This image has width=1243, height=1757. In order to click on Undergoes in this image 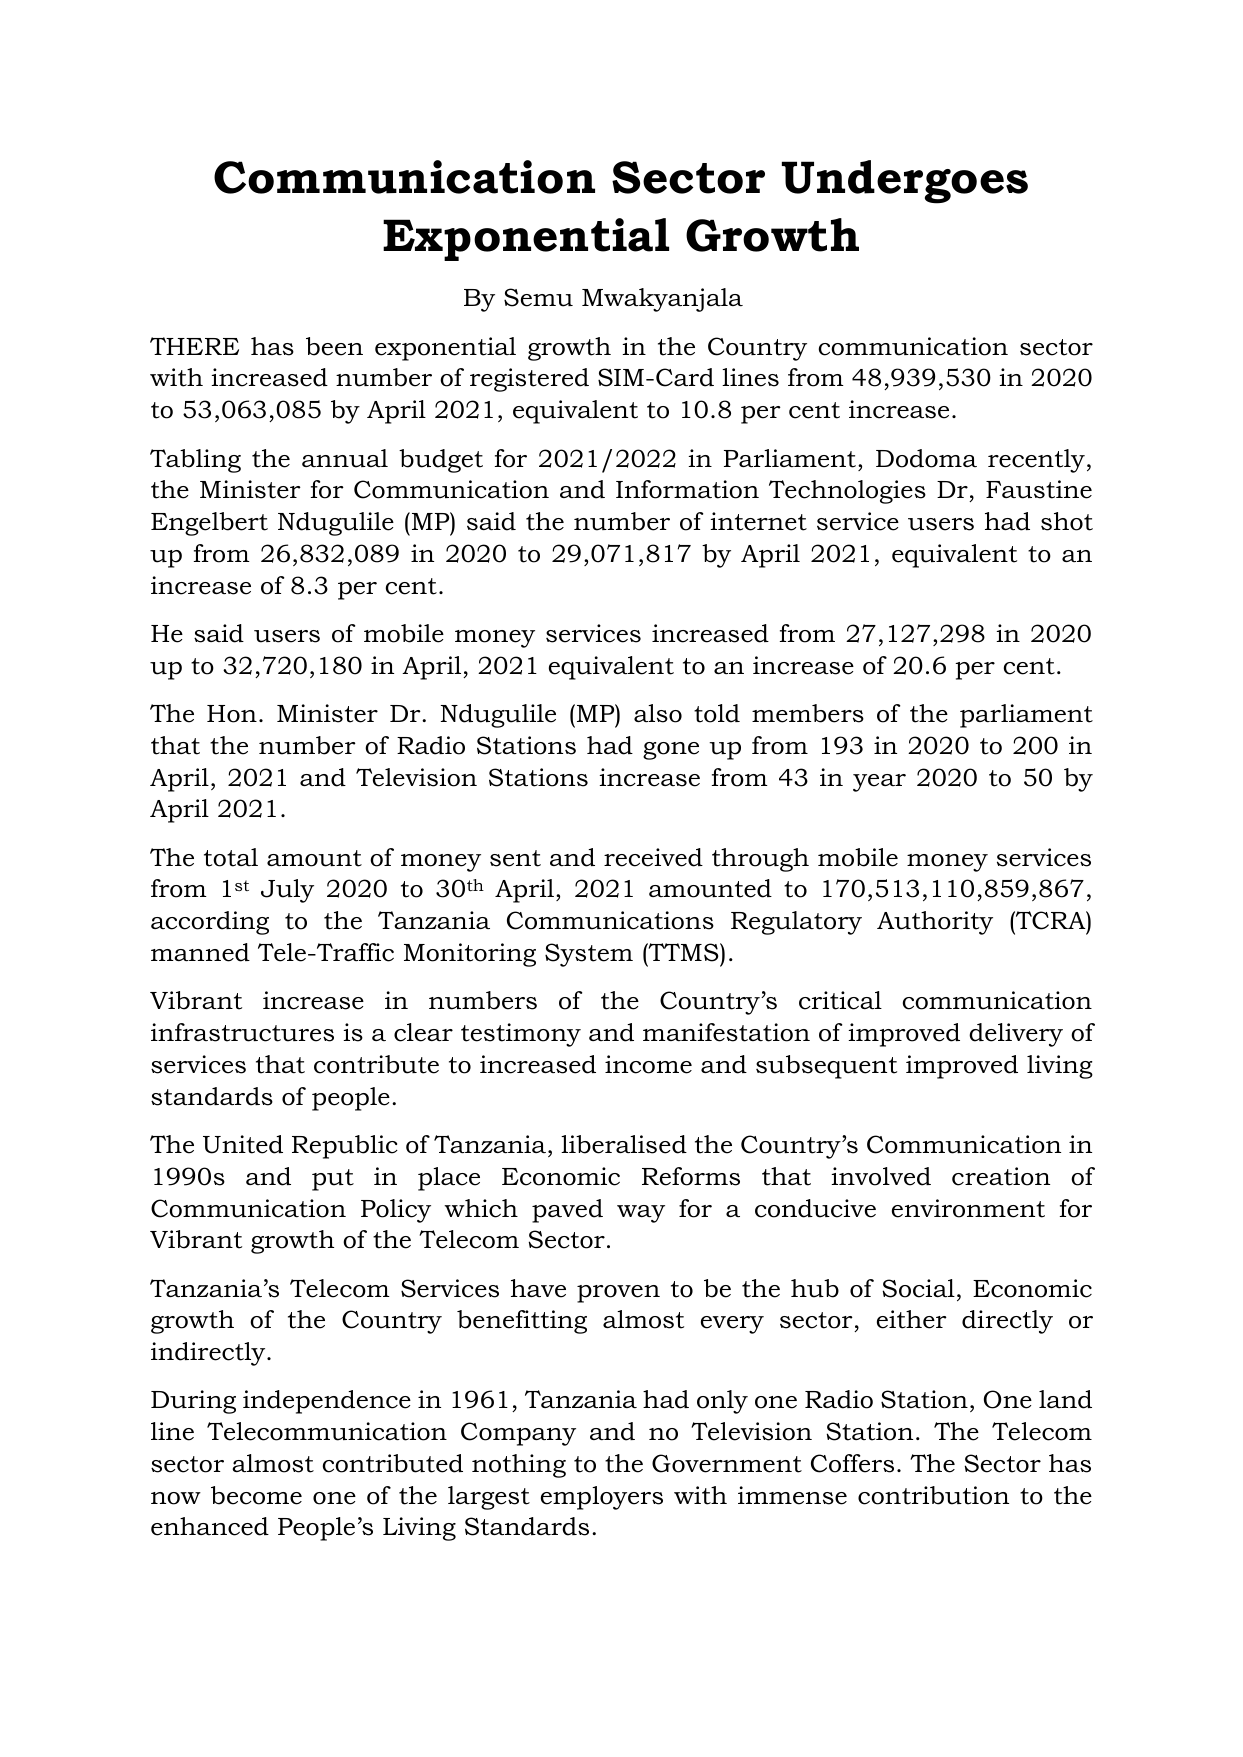, I will do `click(905, 182)`.
